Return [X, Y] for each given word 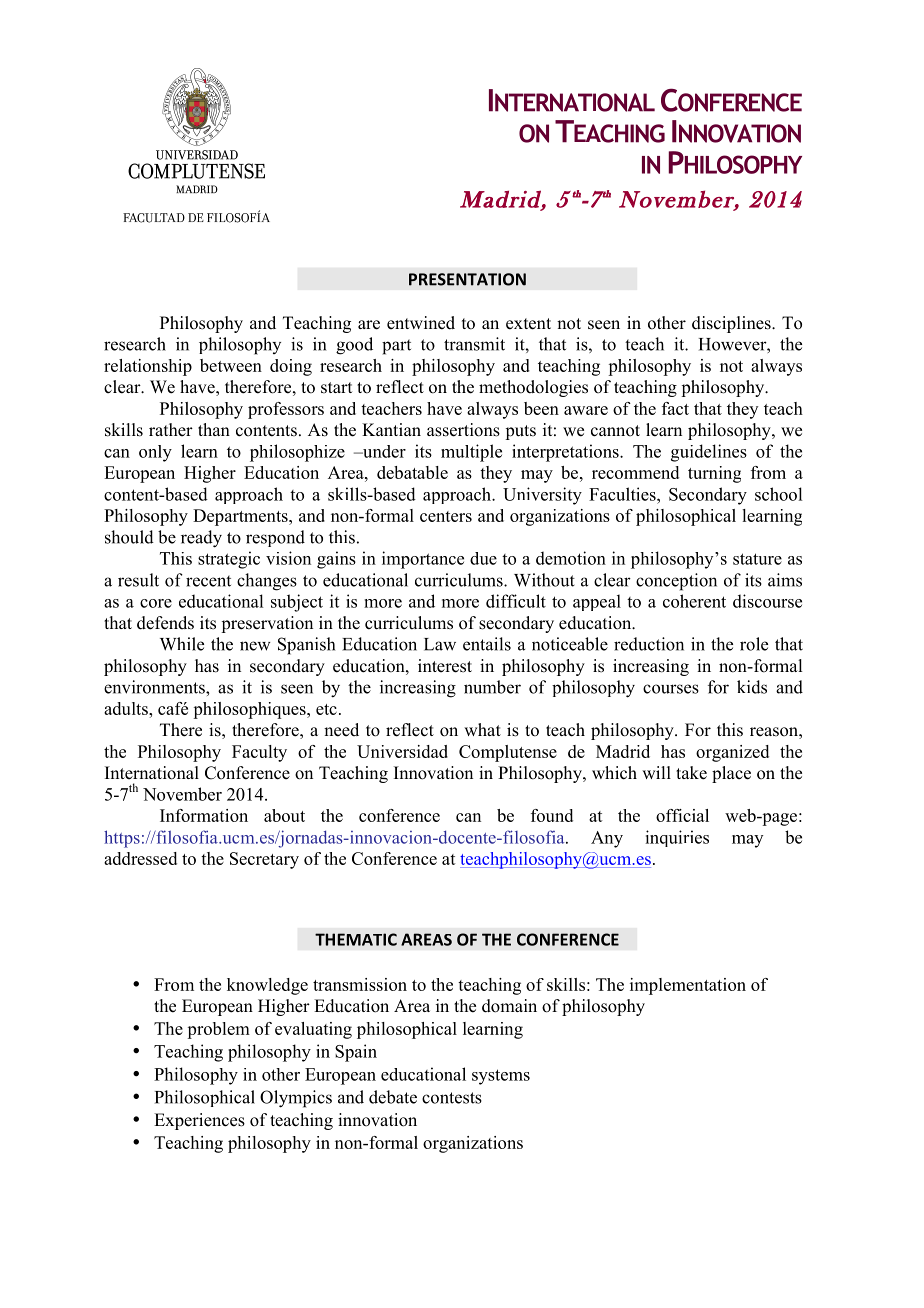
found [552, 815]
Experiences [199, 1121]
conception [676, 582]
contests [452, 1098]
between [231, 365]
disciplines [732, 324]
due [483, 558]
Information [204, 815]
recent [208, 581]
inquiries [677, 838]
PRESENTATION [467, 279]
